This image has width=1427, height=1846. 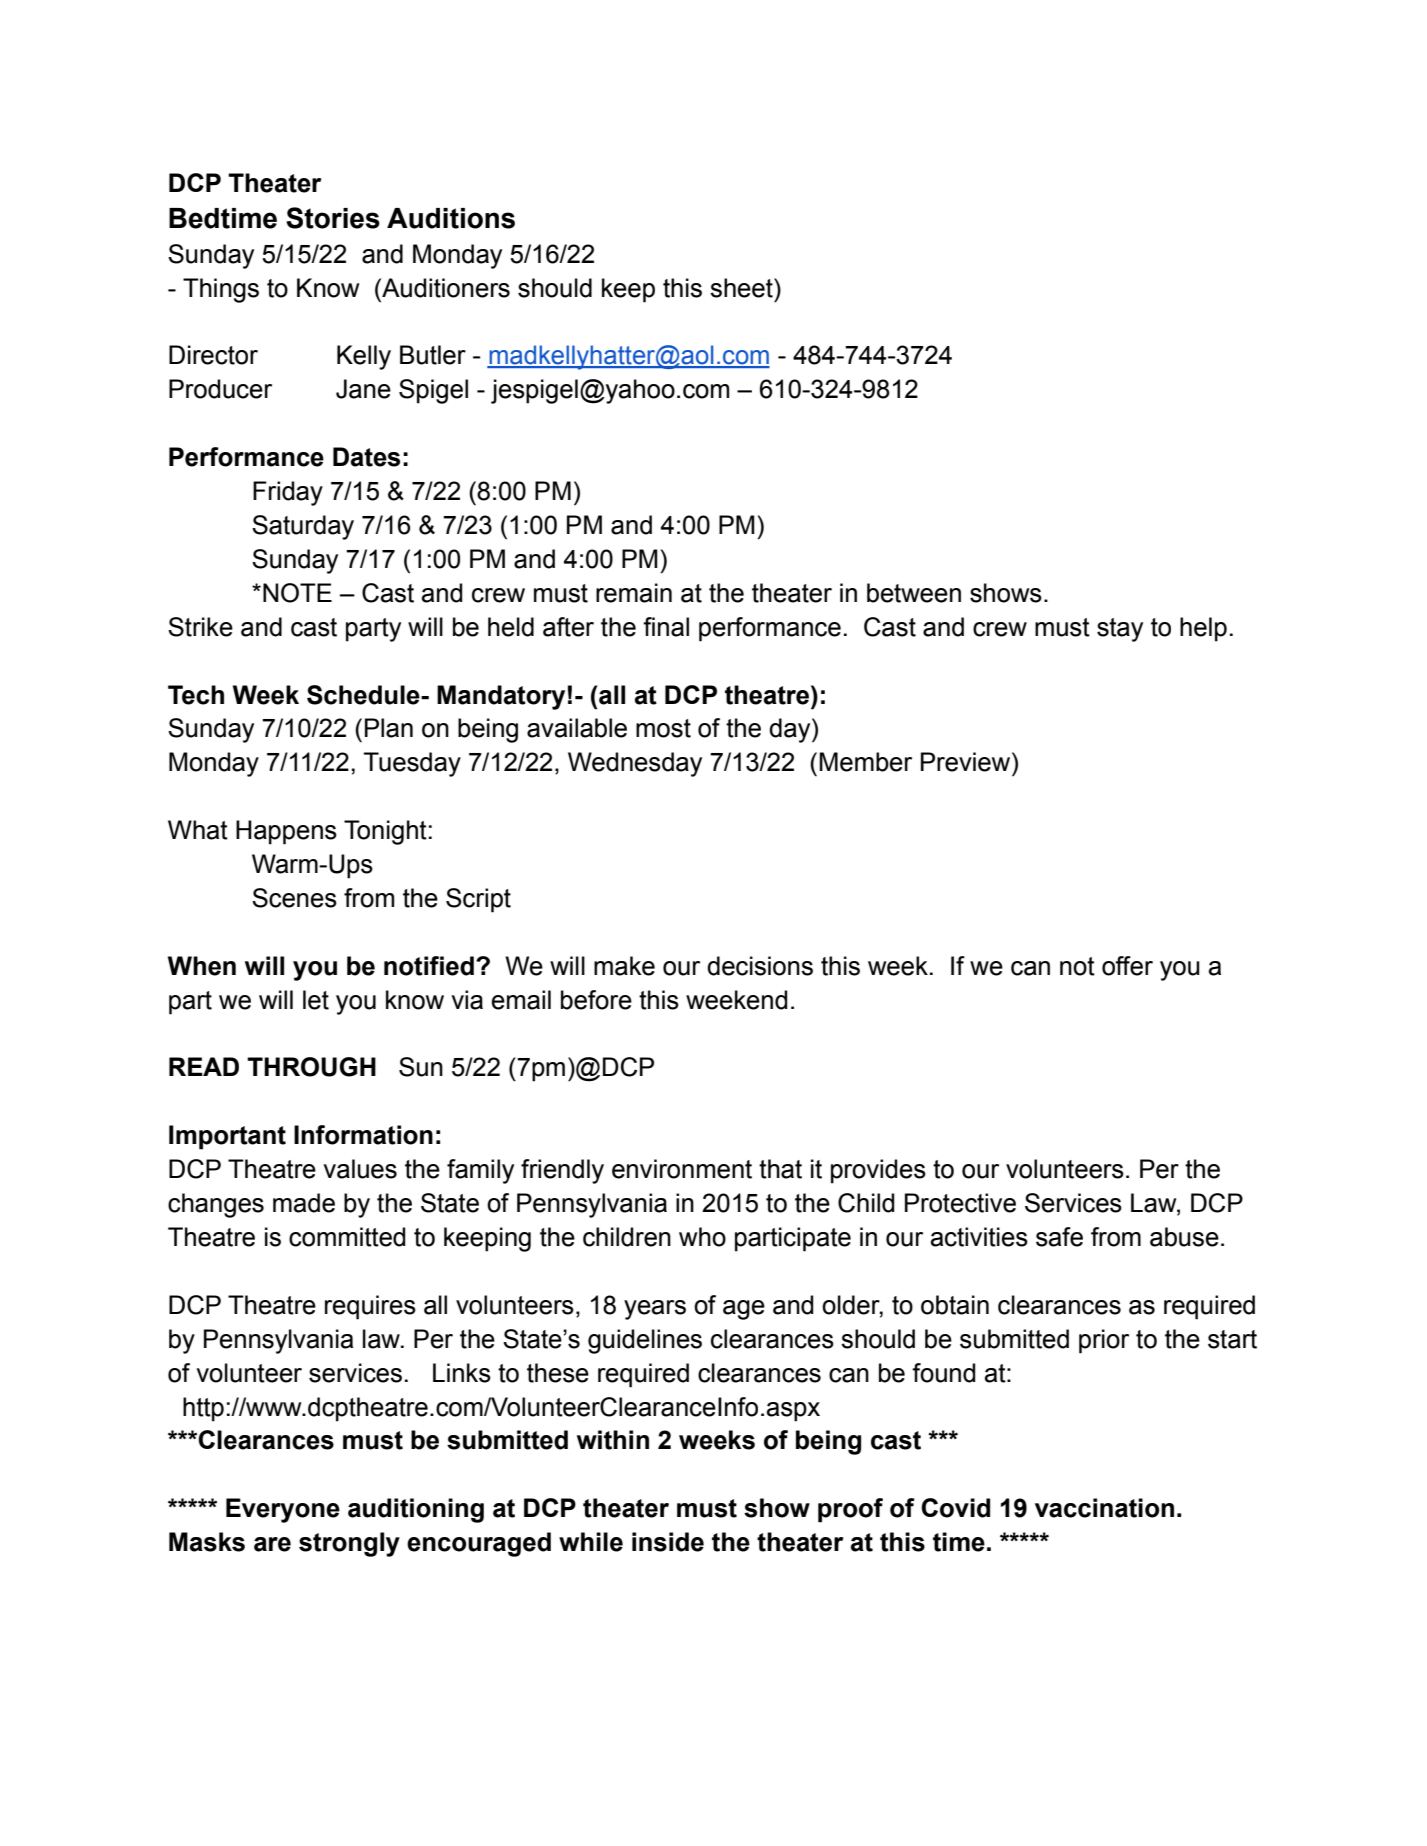 I want to click on decisions, so click(x=760, y=966).
